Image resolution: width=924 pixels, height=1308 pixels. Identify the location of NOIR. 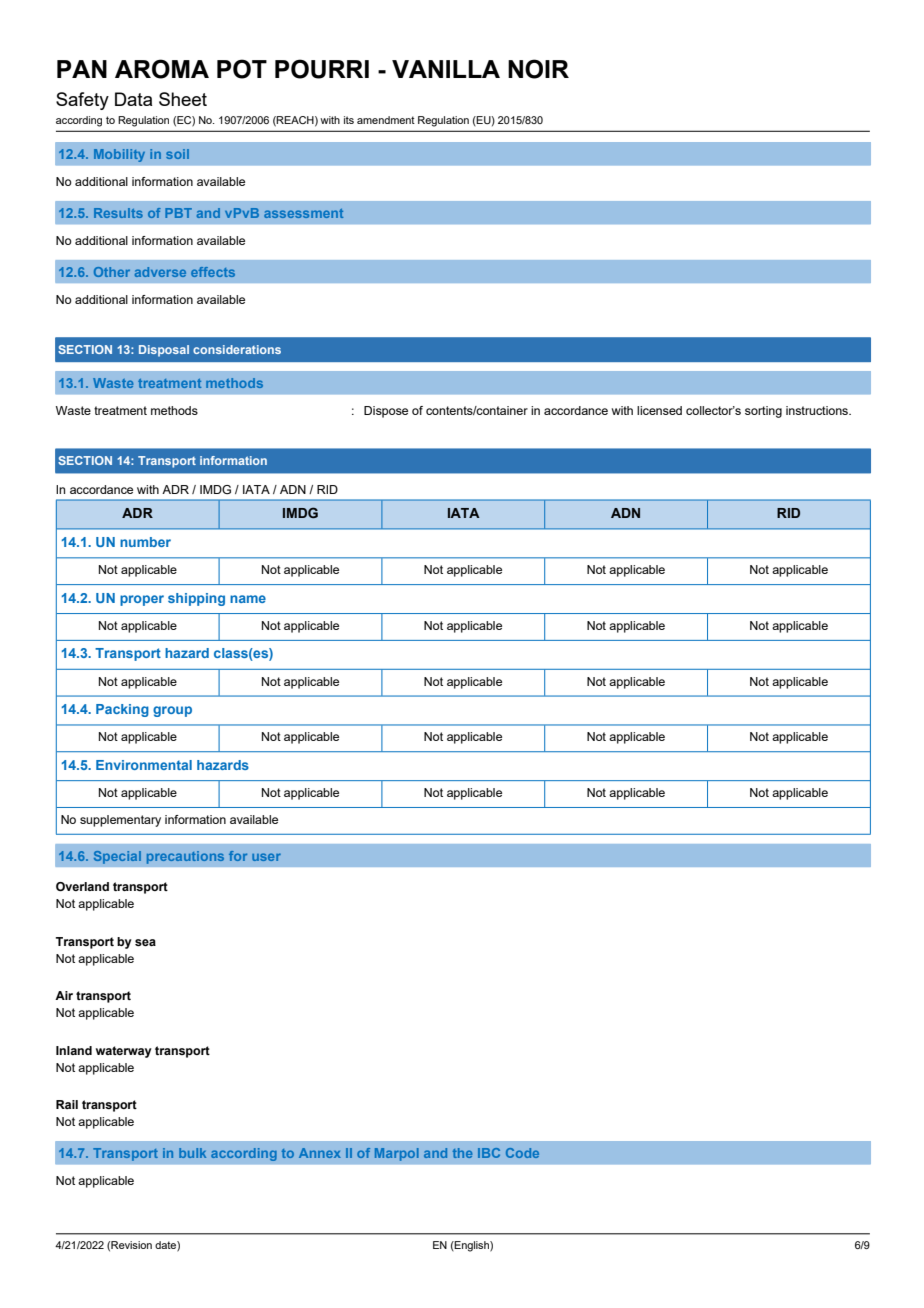
(538, 69).
